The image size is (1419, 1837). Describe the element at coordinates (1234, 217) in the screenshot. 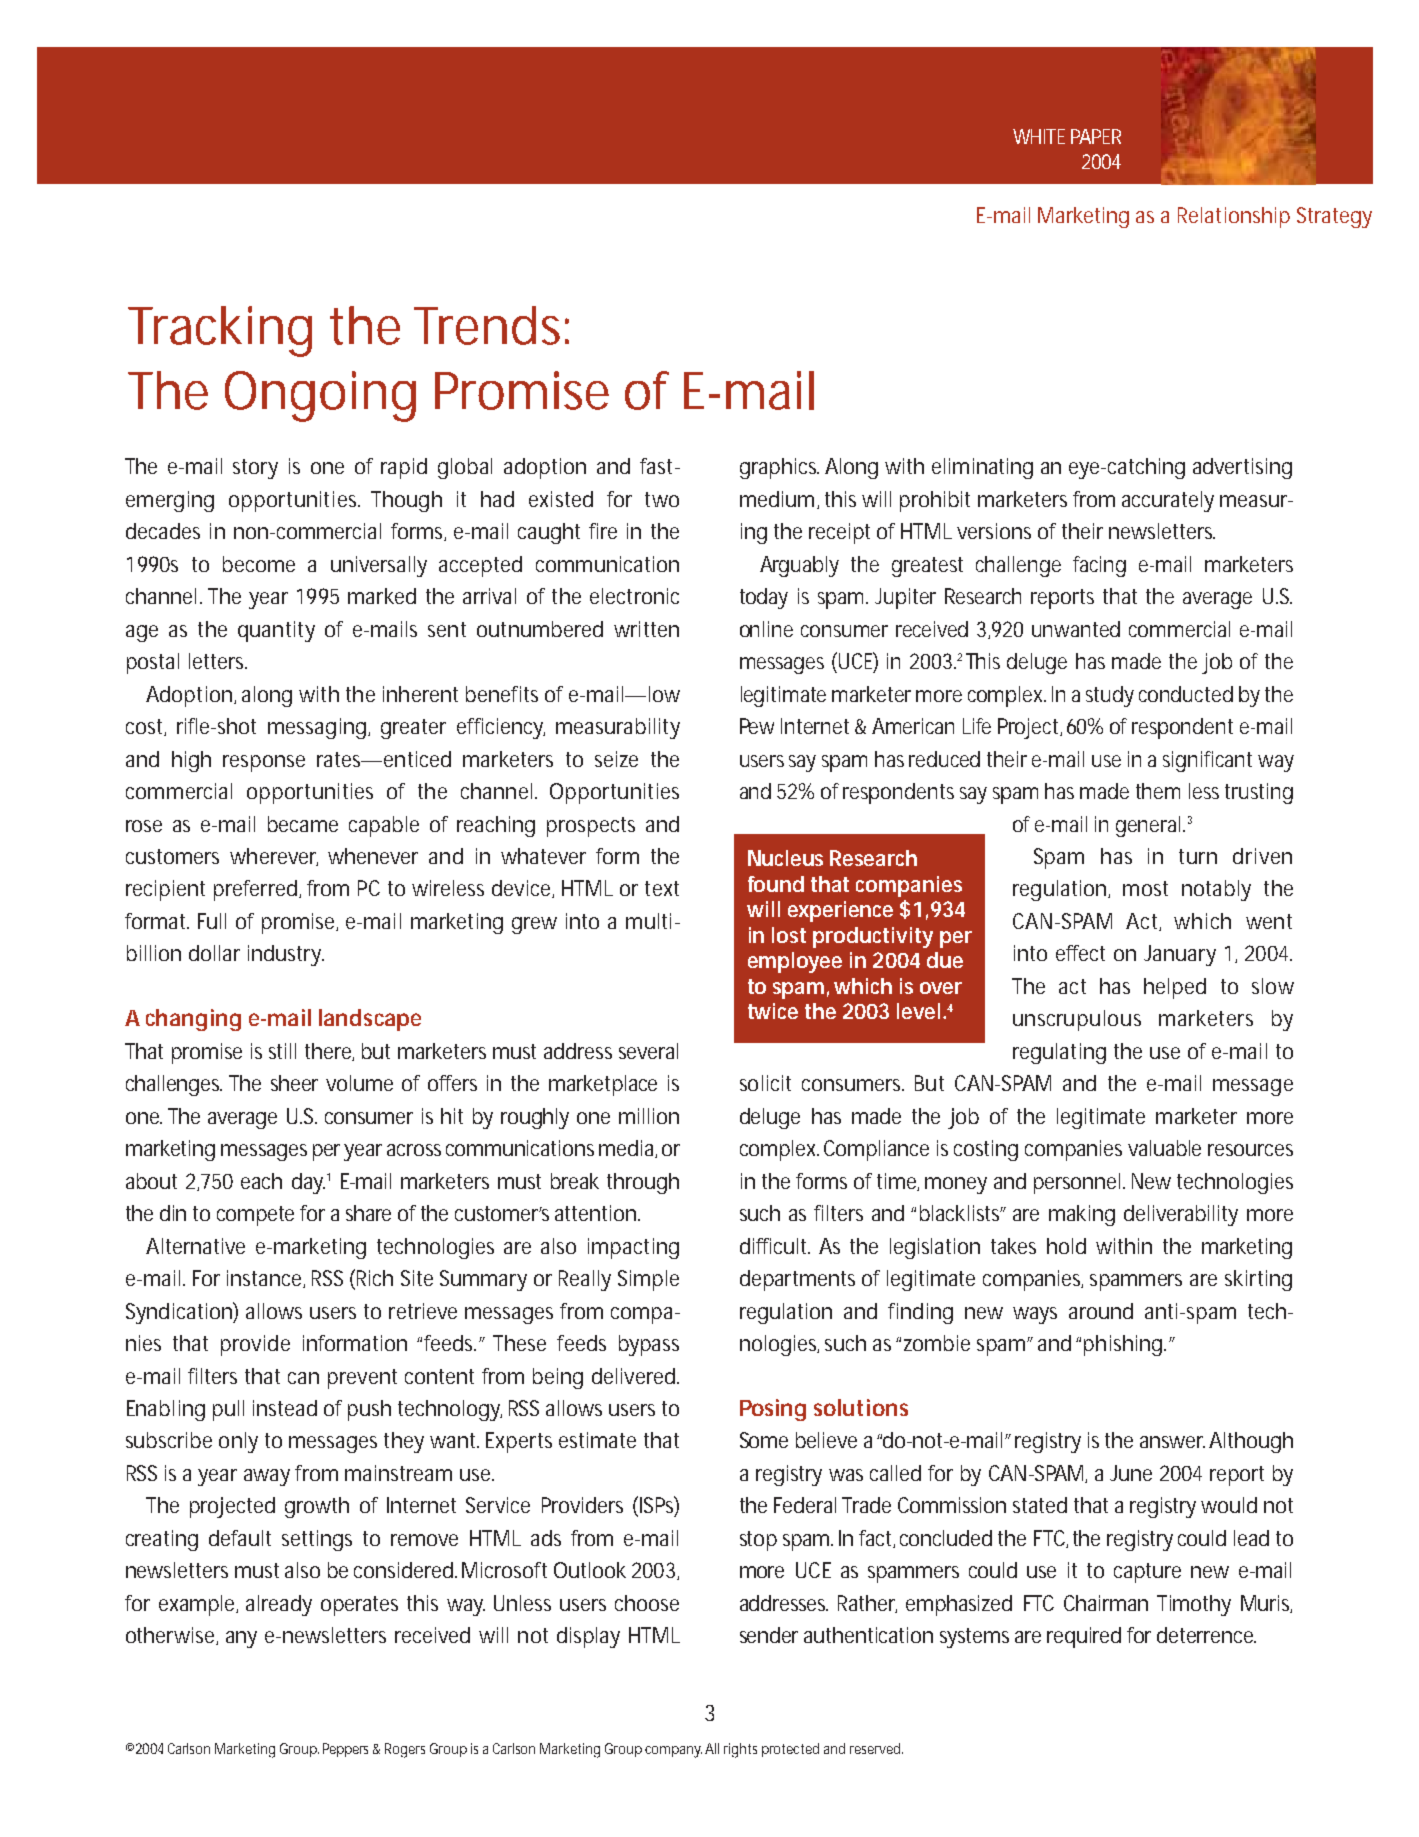

I see `Relationship` at that location.
